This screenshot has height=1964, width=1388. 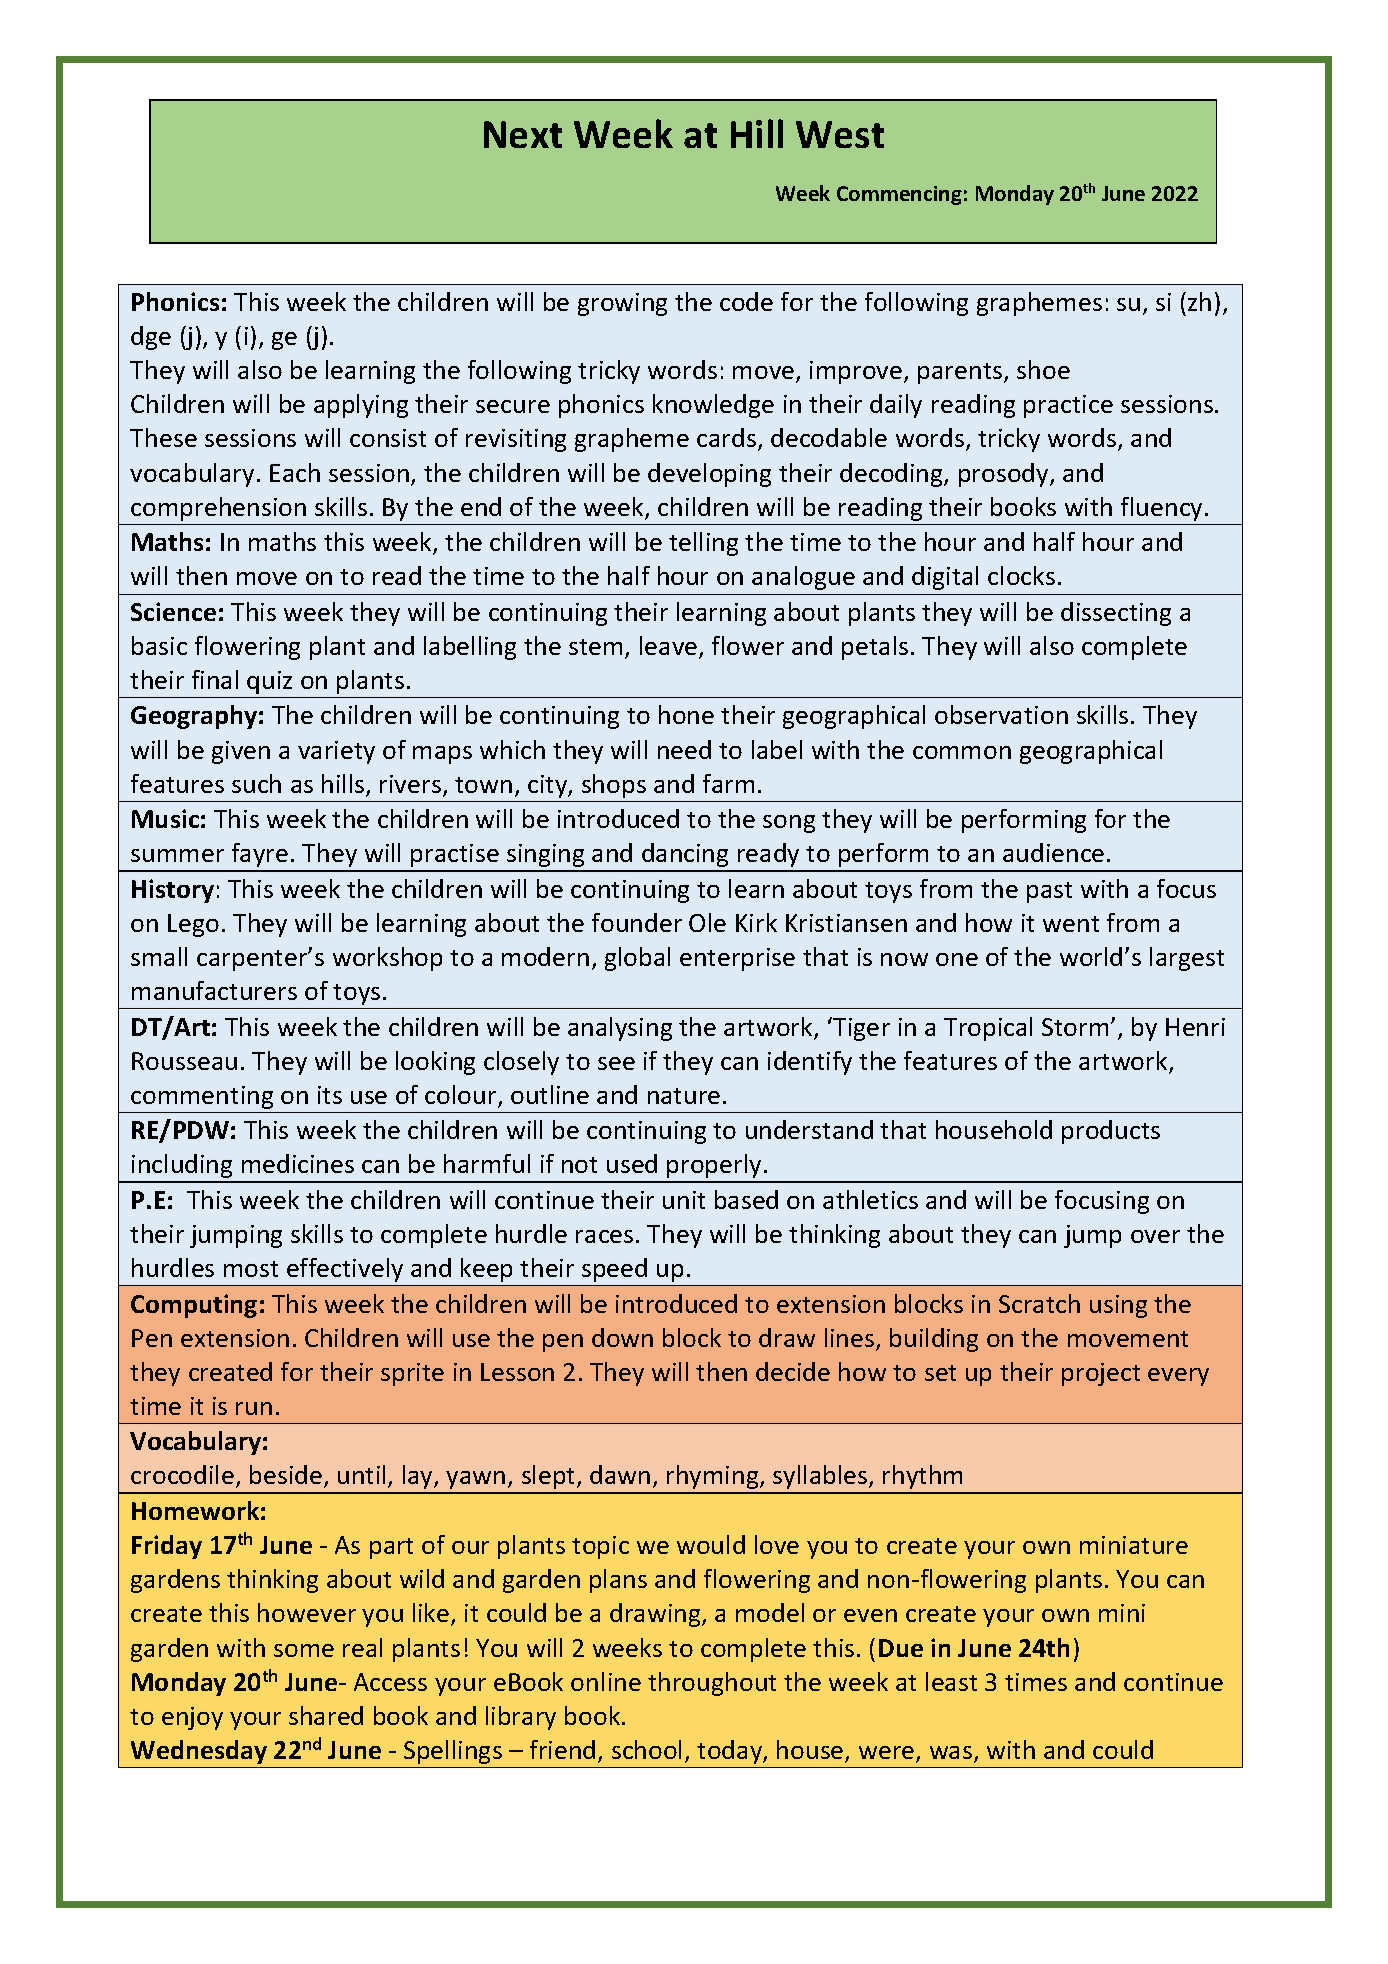 What do you see at coordinates (622, 304) in the screenshot?
I see `growing` at bounding box center [622, 304].
